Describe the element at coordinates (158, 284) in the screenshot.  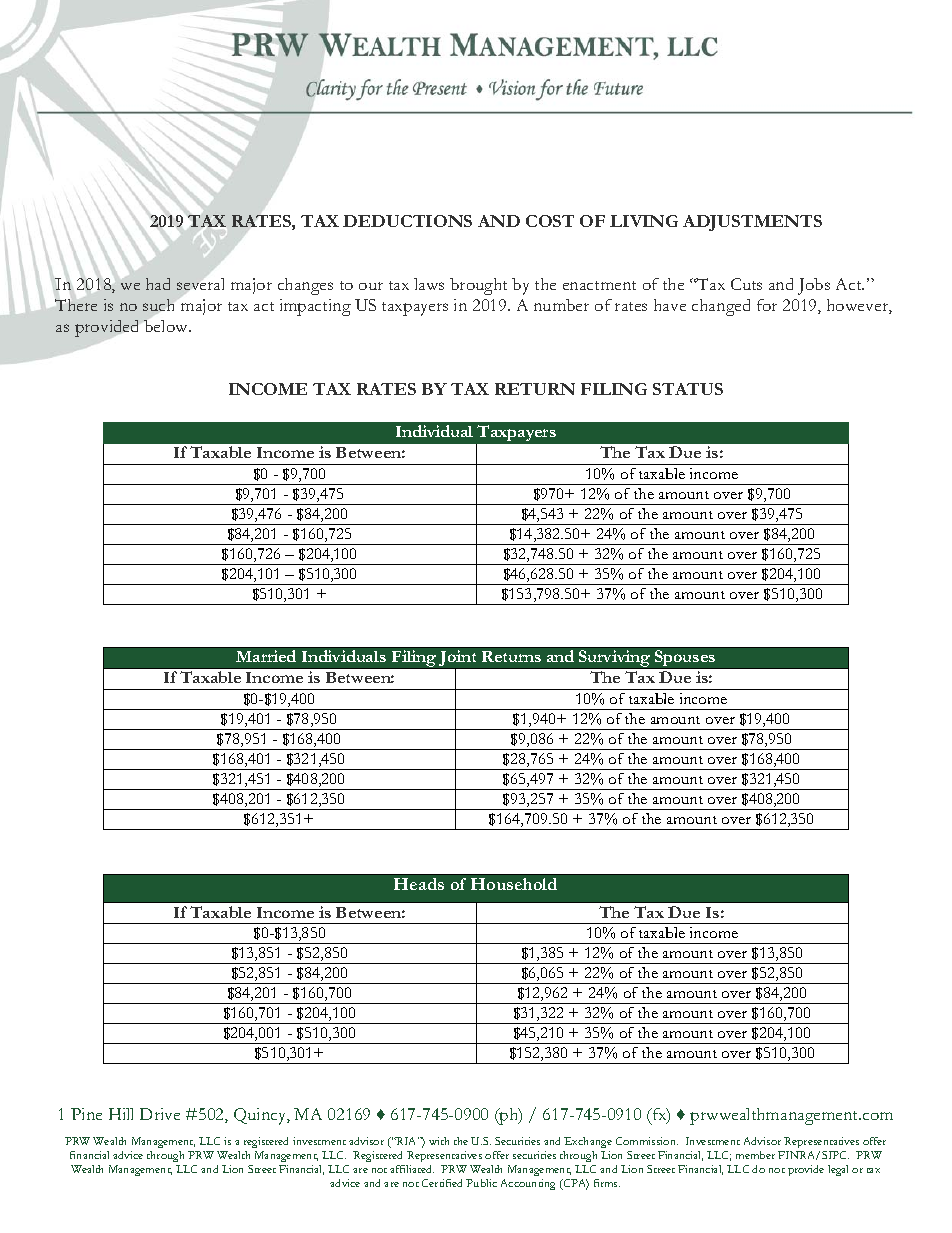
I see `had` at that location.
